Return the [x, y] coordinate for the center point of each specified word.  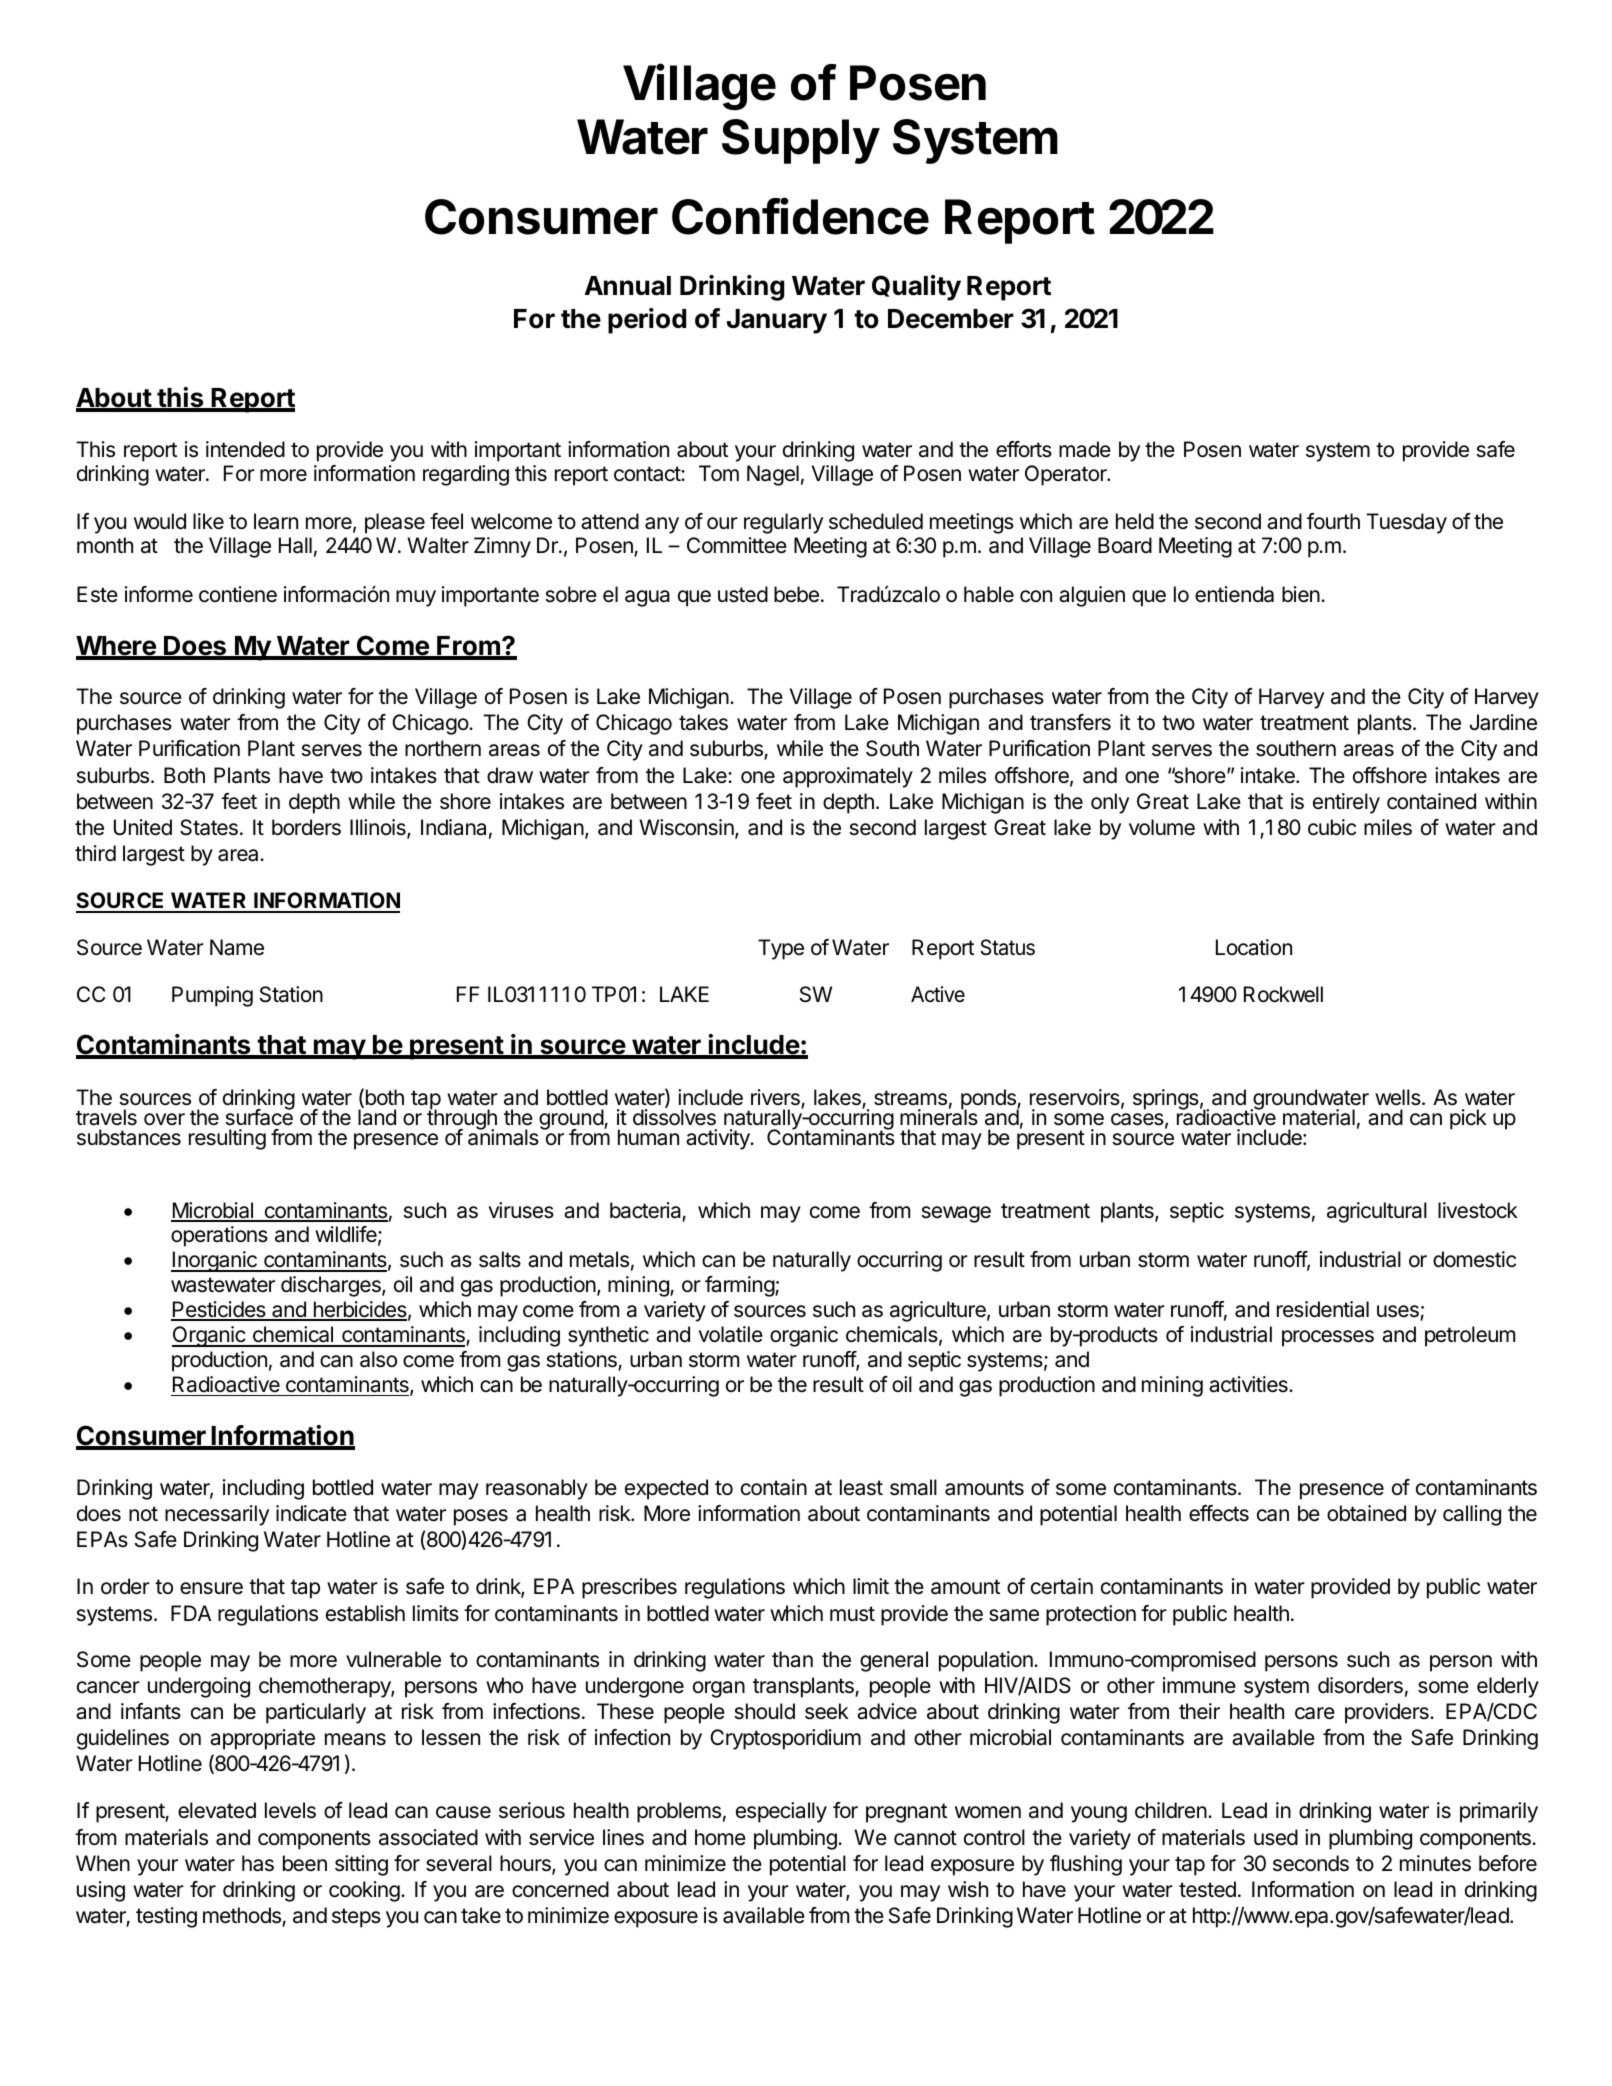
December [951, 319]
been [305, 1863]
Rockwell [1283, 994]
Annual [627, 286]
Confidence [800, 216]
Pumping [212, 996]
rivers [776, 1098]
